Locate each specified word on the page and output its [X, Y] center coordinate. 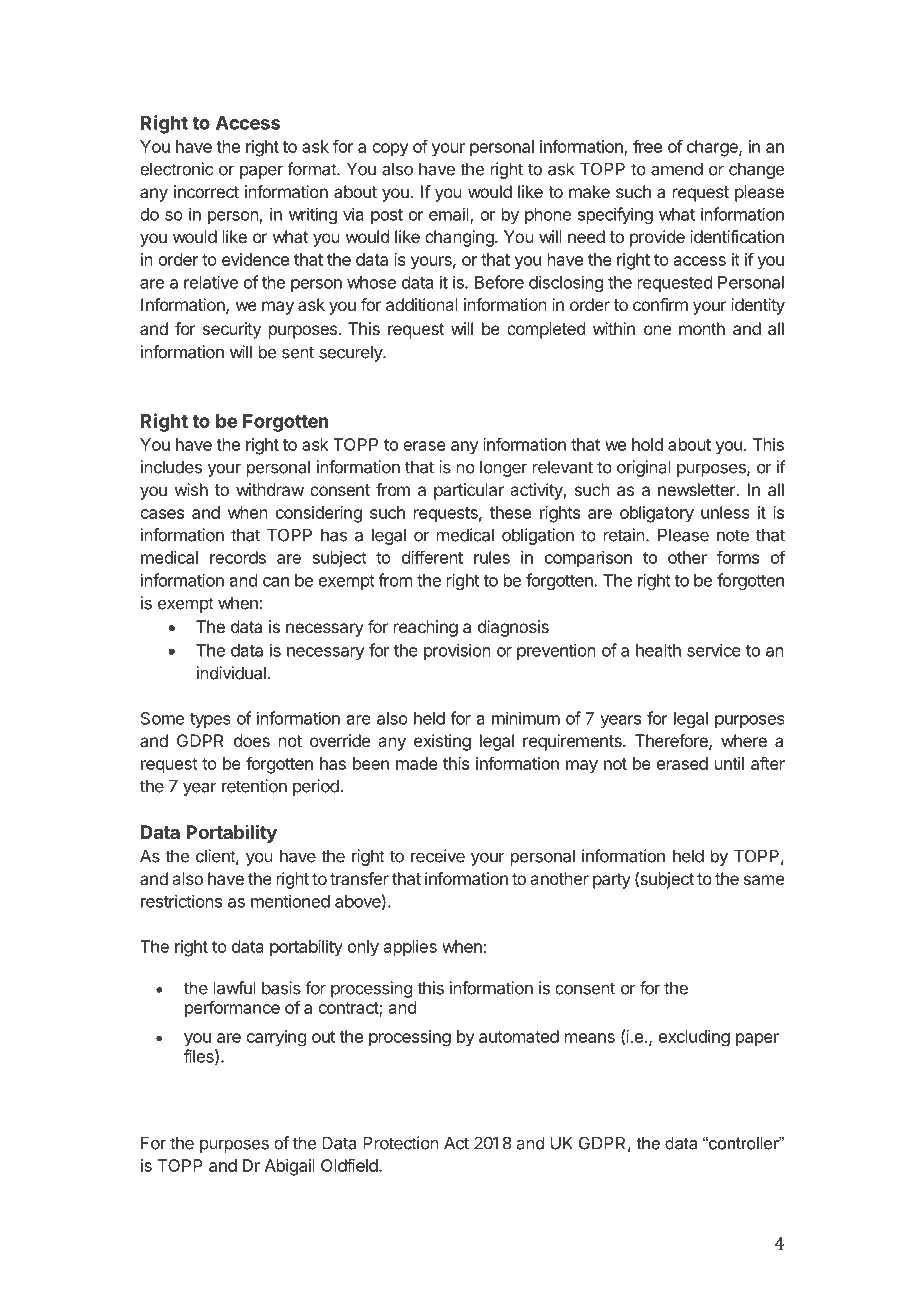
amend [677, 169]
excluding [694, 1038]
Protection [401, 1143]
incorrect [206, 191]
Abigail [290, 1167]
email [450, 215]
